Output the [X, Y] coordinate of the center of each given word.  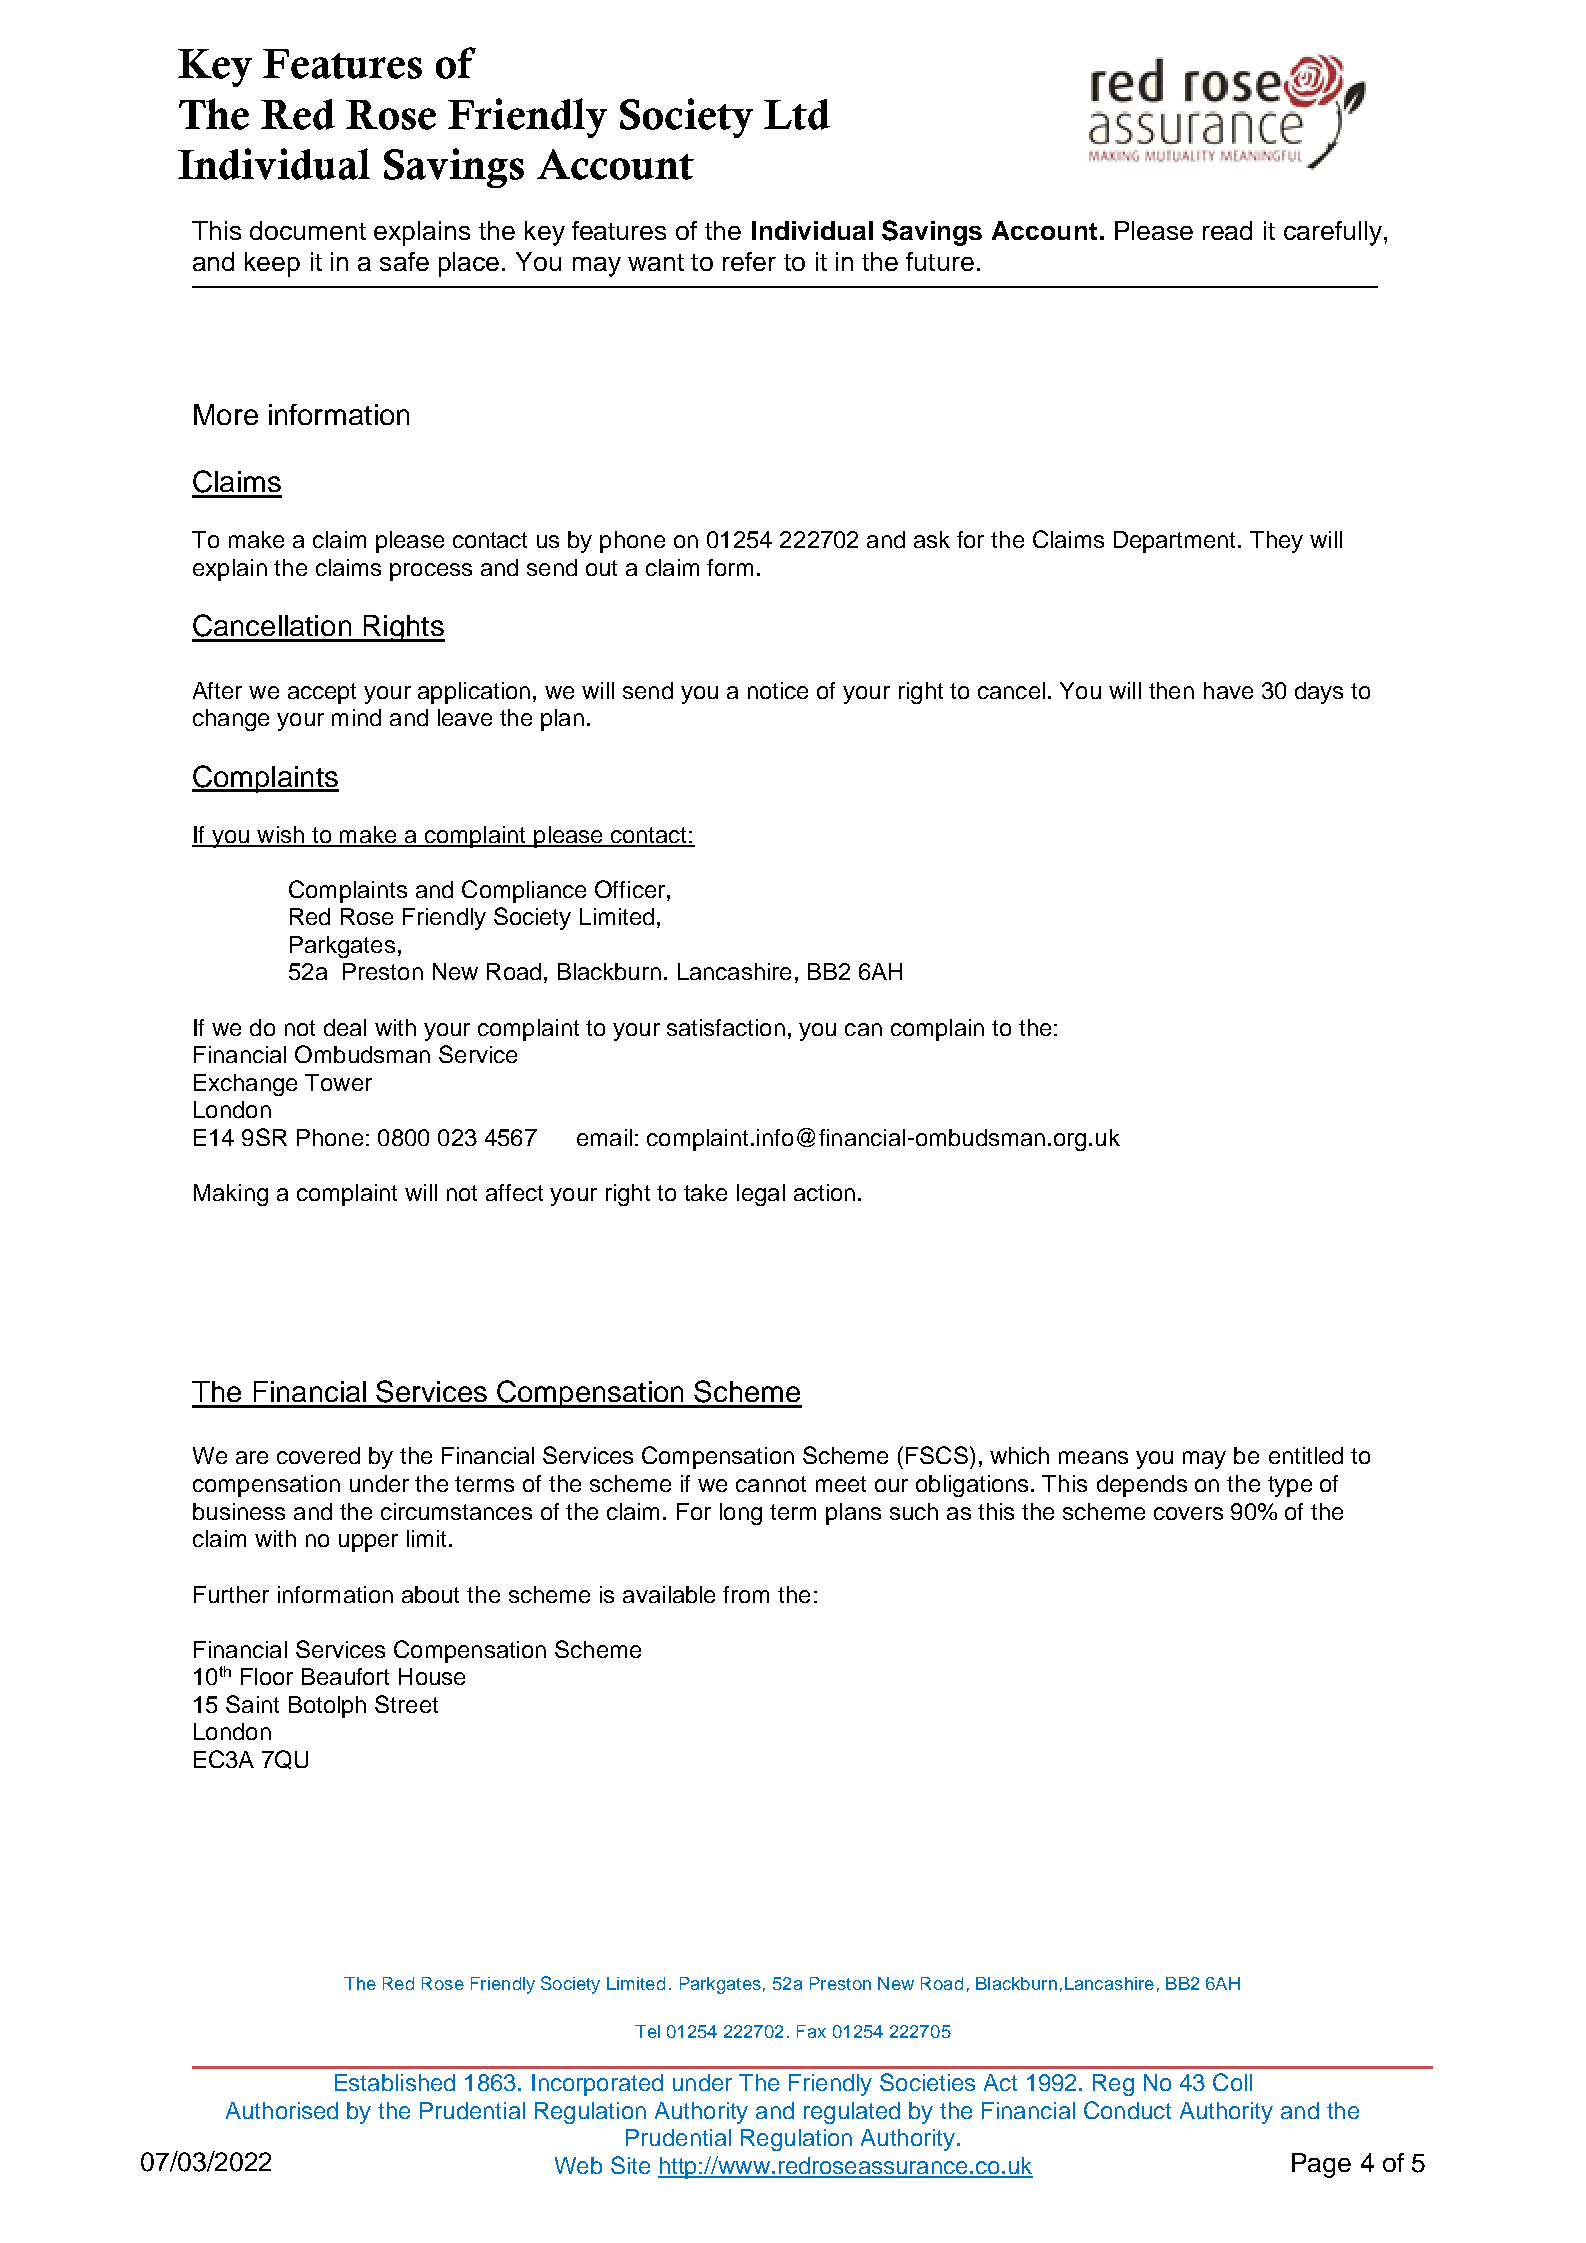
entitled [1306, 1455]
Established [395, 2082]
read [1227, 230]
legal [761, 1195]
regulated [852, 2113]
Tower [338, 1082]
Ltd [797, 114]
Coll [1232, 2082]
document [308, 230]
